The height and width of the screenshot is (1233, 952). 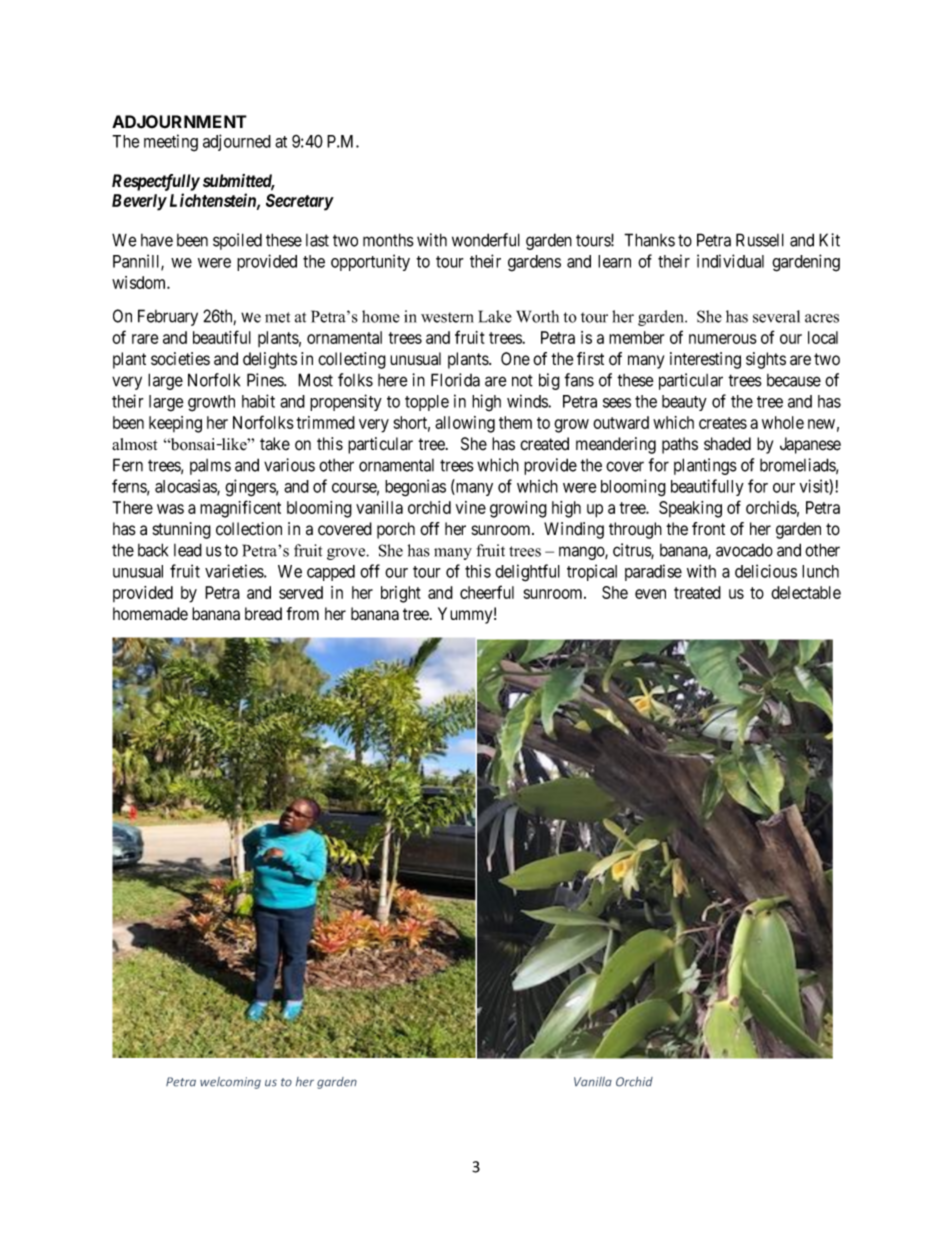 I want to click on delicious, so click(x=766, y=571).
